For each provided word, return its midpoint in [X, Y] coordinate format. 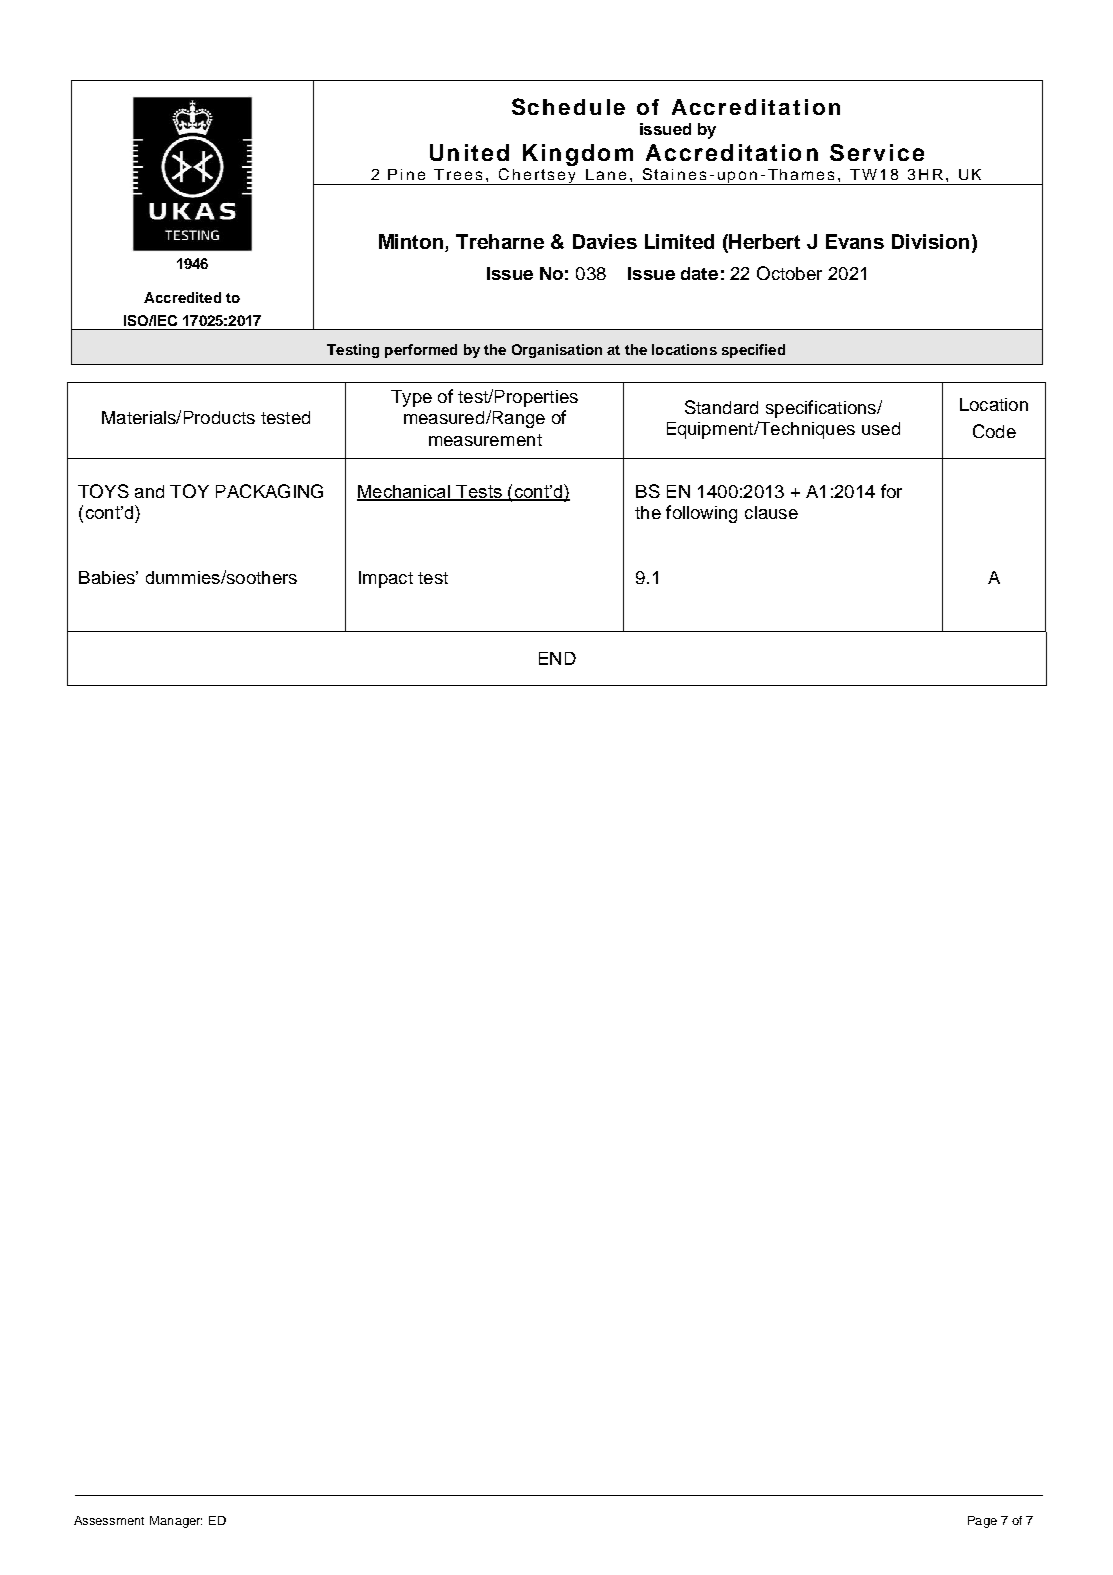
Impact [386, 579]
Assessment [109, 1520]
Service [877, 152]
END [557, 658]
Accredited [182, 297]
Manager [176, 1522]
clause [771, 512]
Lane [606, 174]
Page [982, 1522]
